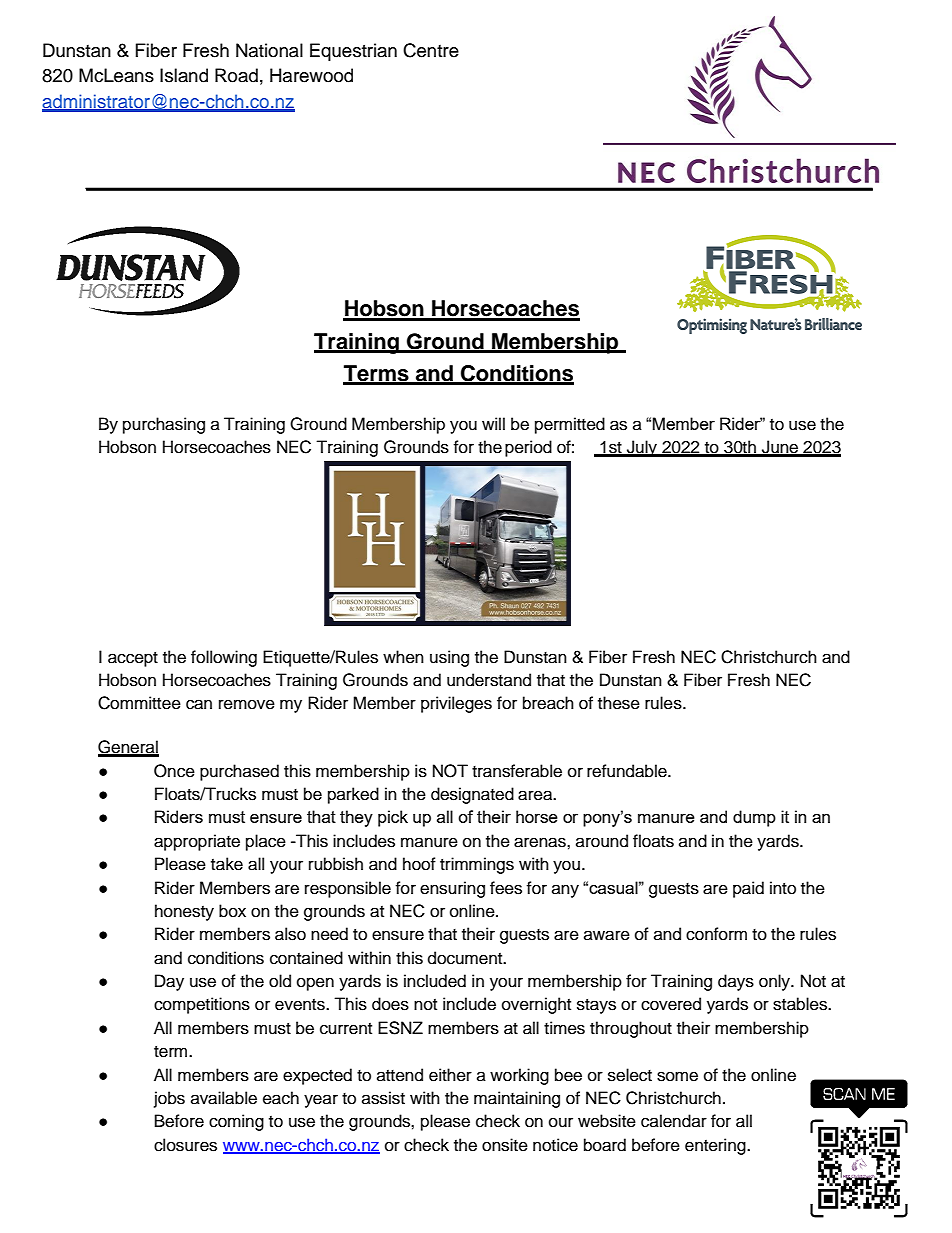  What do you see at coordinates (619, 703) in the screenshot?
I see `these` at bounding box center [619, 703].
